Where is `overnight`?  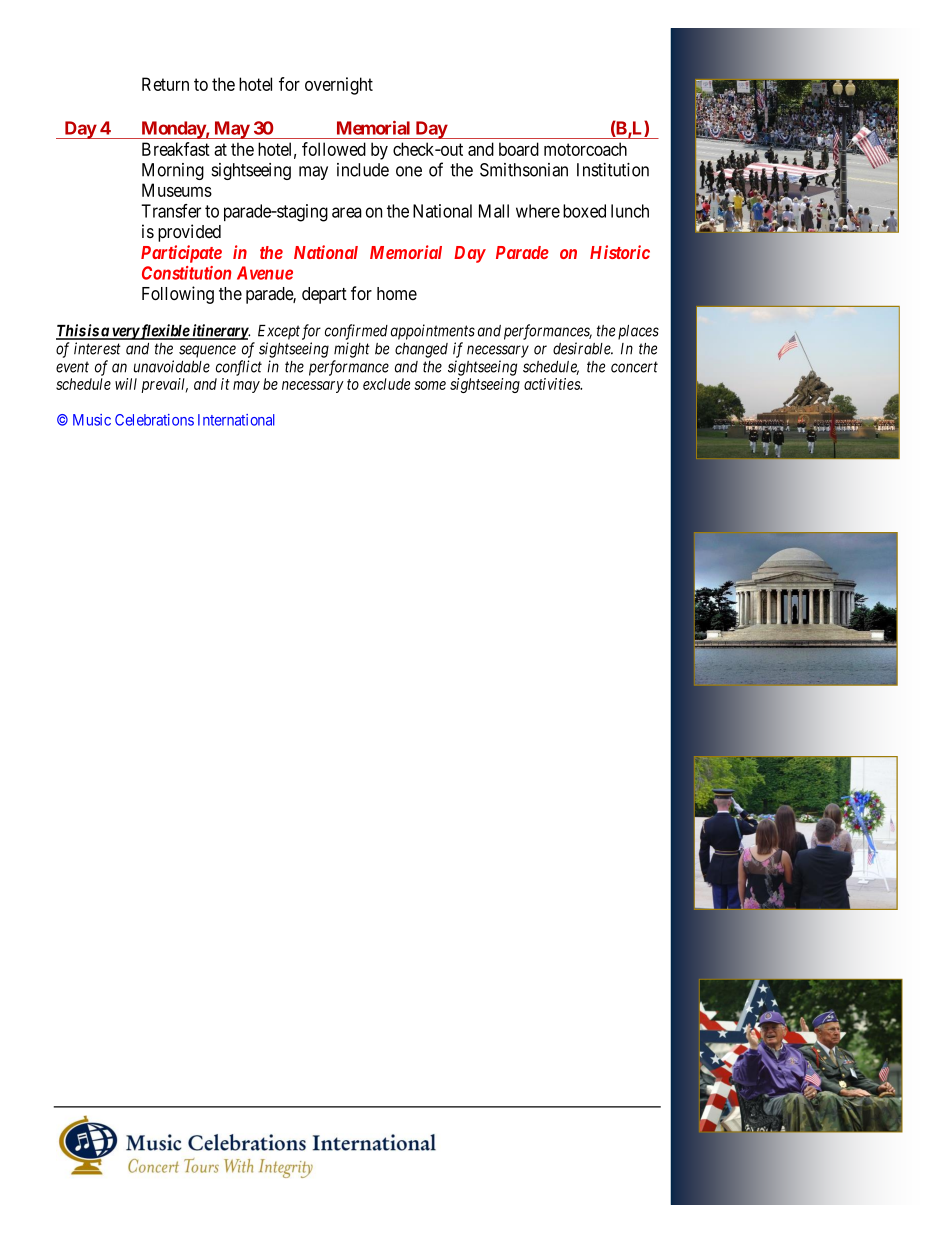 overnight is located at coordinates (339, 86).
